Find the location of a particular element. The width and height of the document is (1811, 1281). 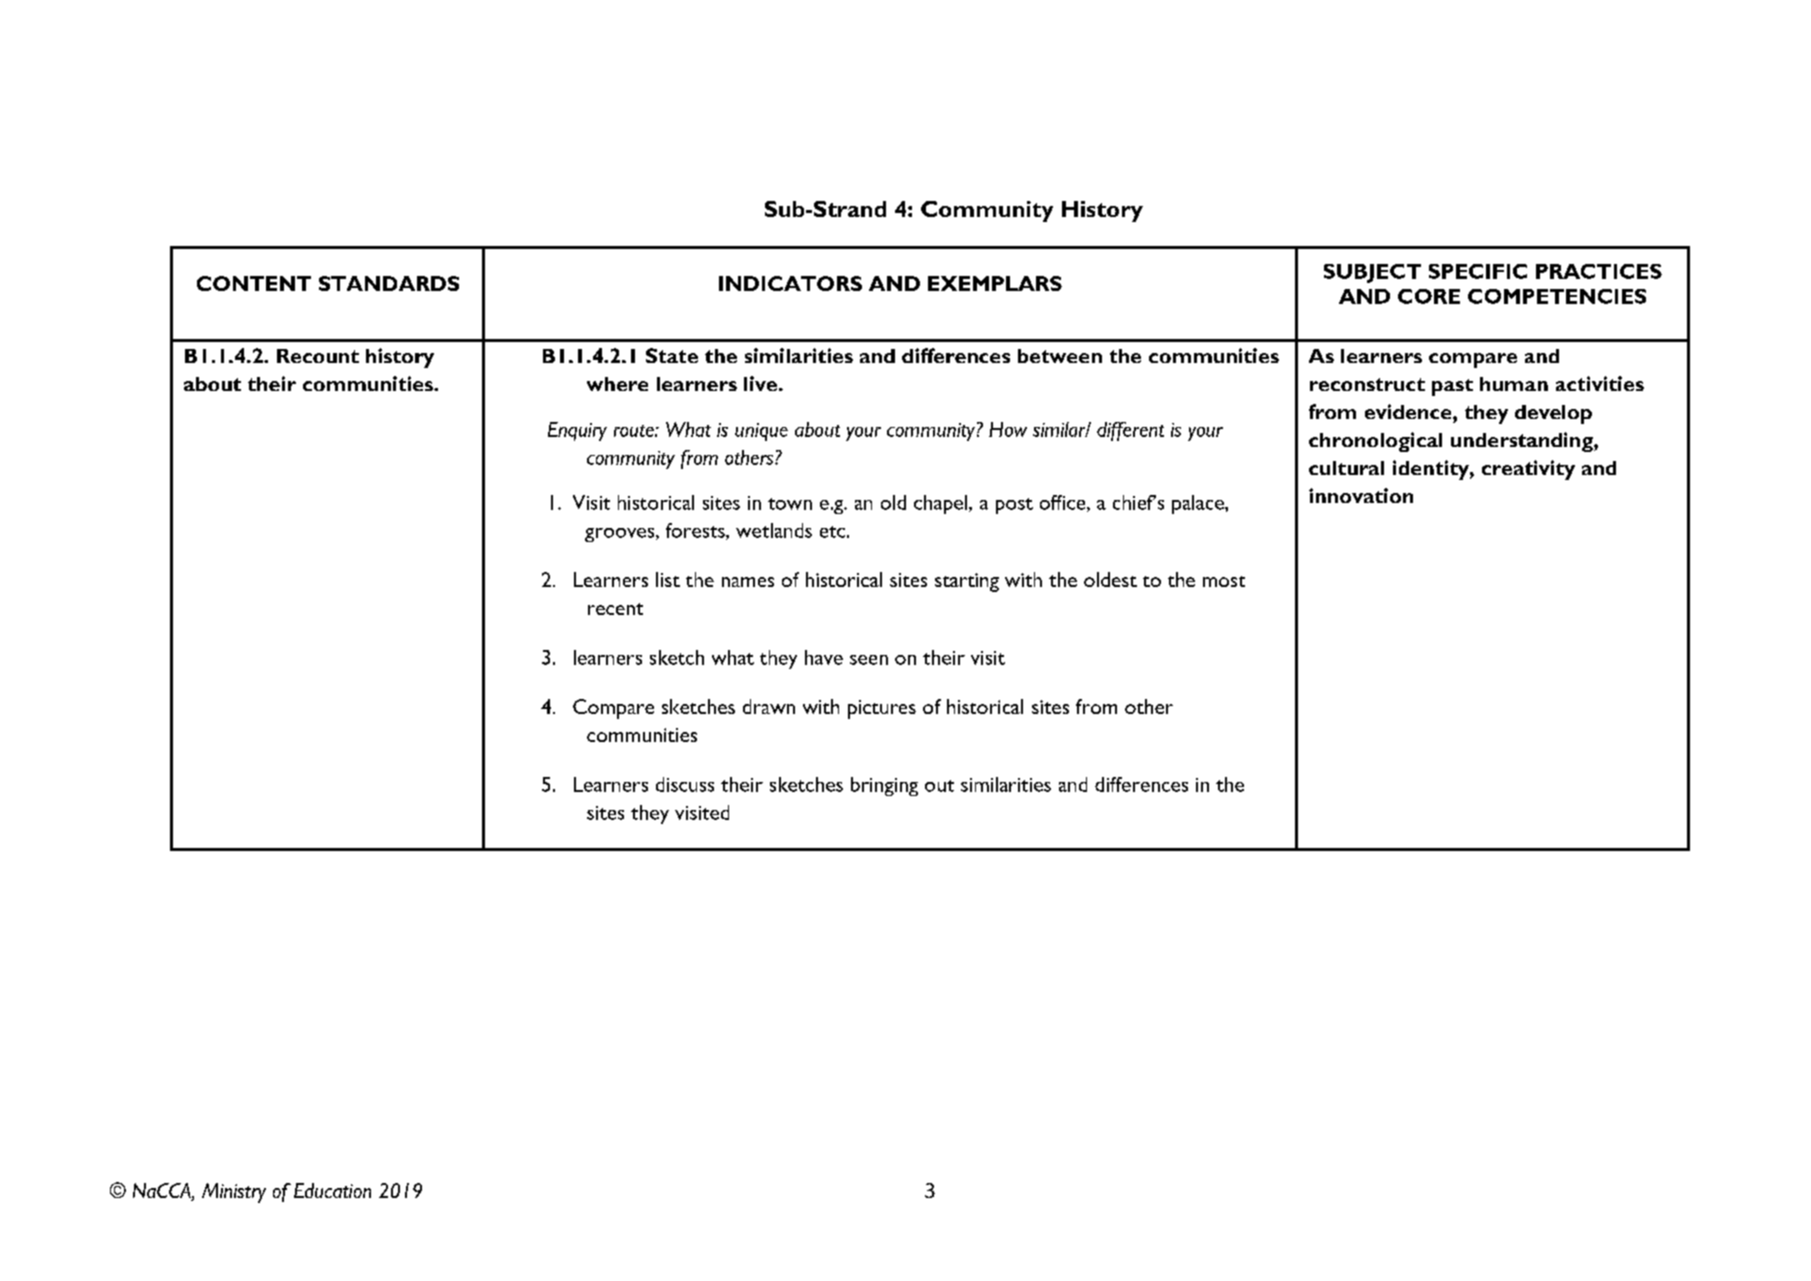

pictures is located at coordinates (882, 709).
